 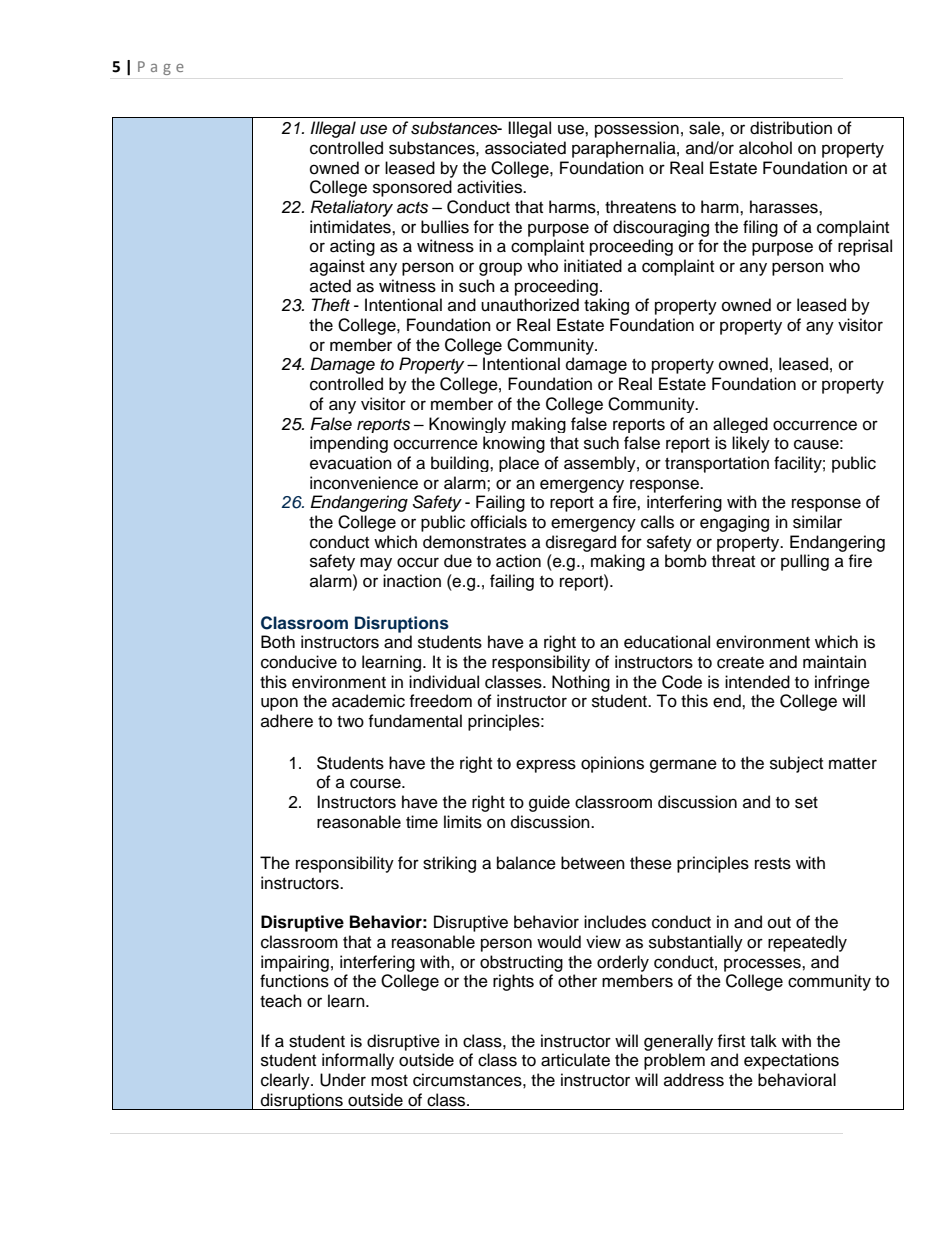 I want to click on express, so click(x=546, y=766).
